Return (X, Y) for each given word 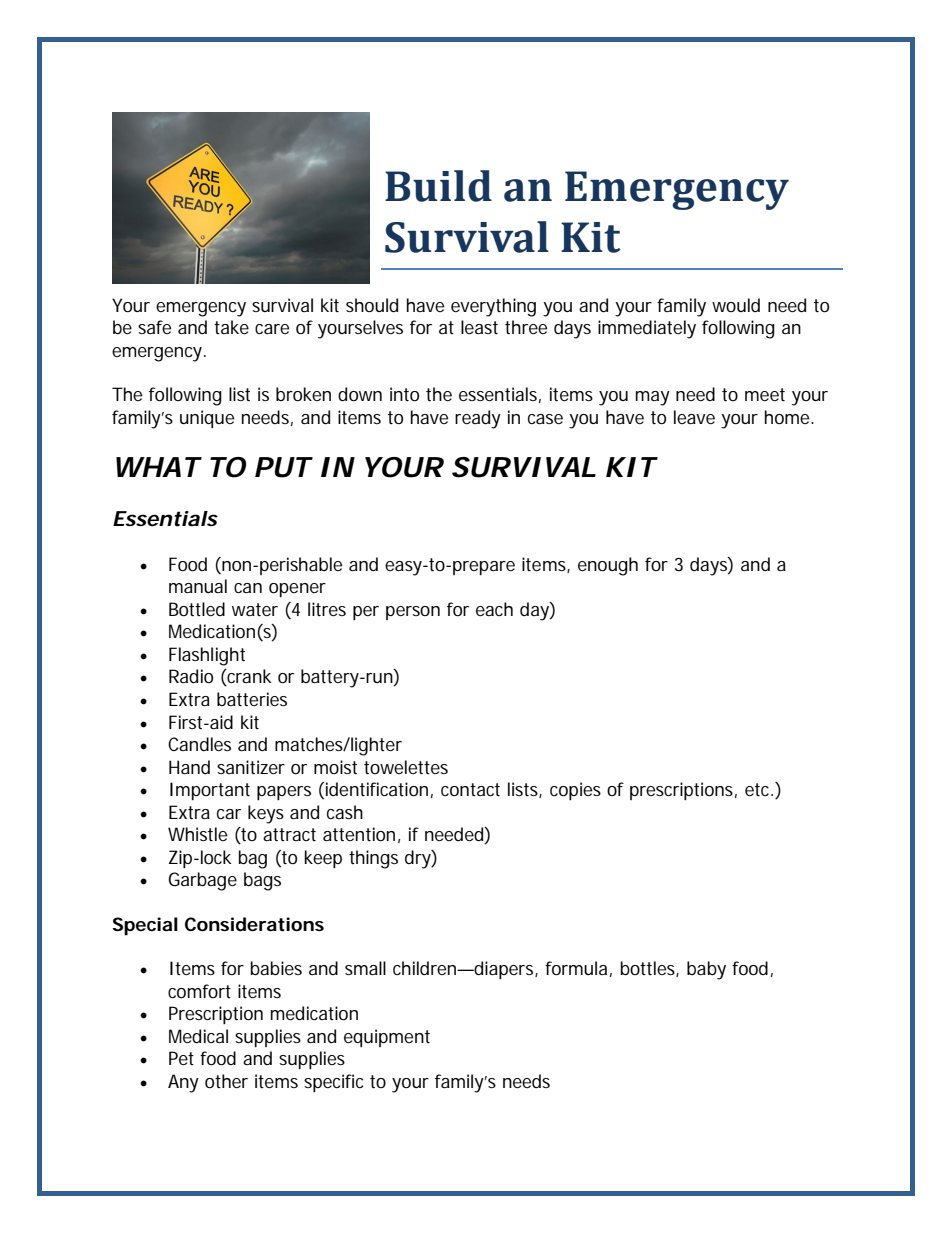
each (494, 609)
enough (608, 566)
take (231, 327)
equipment (387, 1038)
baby (706, 970)
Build (438, 186)
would (736, 305)
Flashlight (207, 656)
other (226, 1081)
